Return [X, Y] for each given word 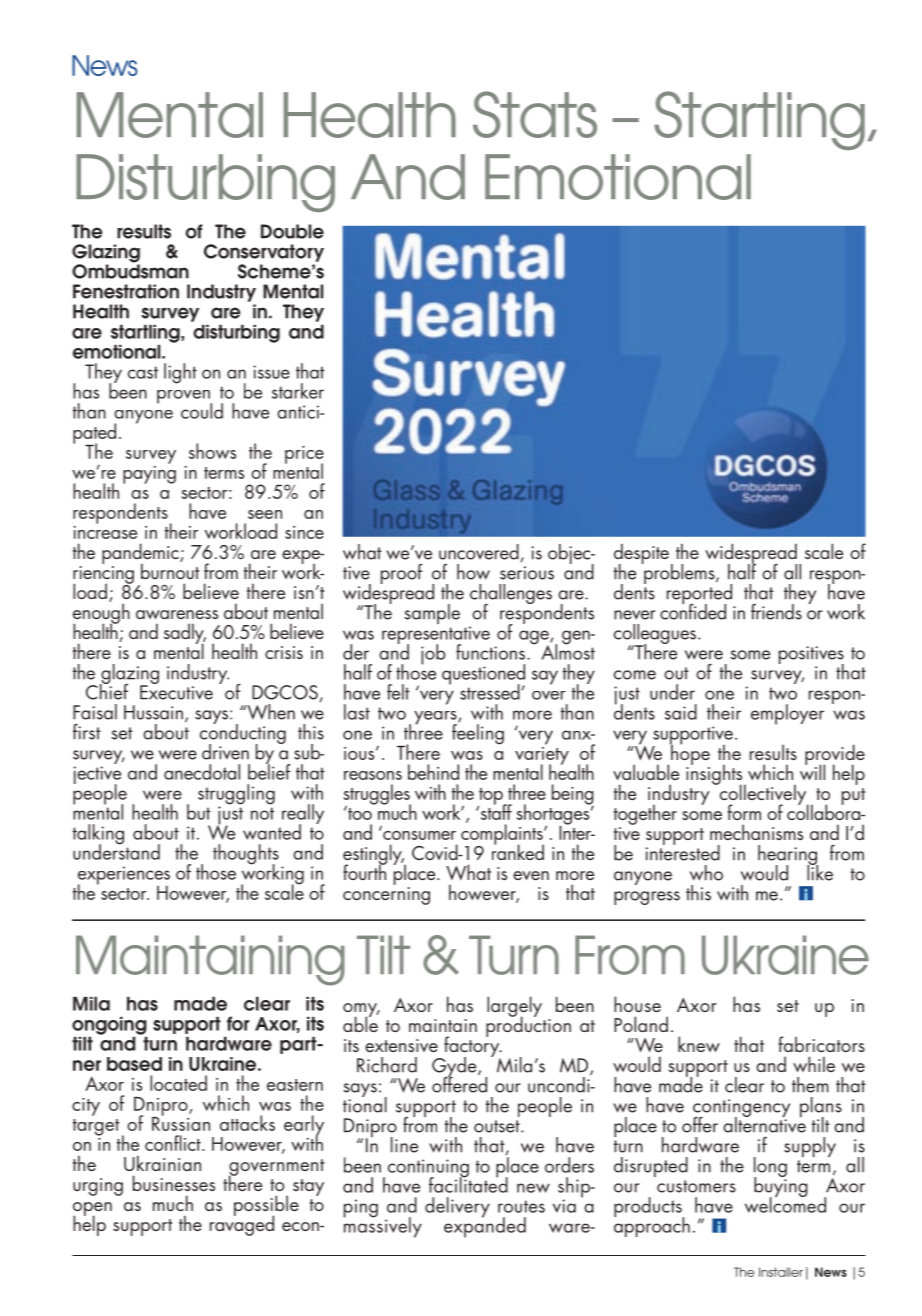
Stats [535, 114]
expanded [485, 1226]
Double [292, 231]
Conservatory [264, 253]
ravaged [242, 1224]
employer [787, 714]
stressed [490, 692]
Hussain [153, 712]
